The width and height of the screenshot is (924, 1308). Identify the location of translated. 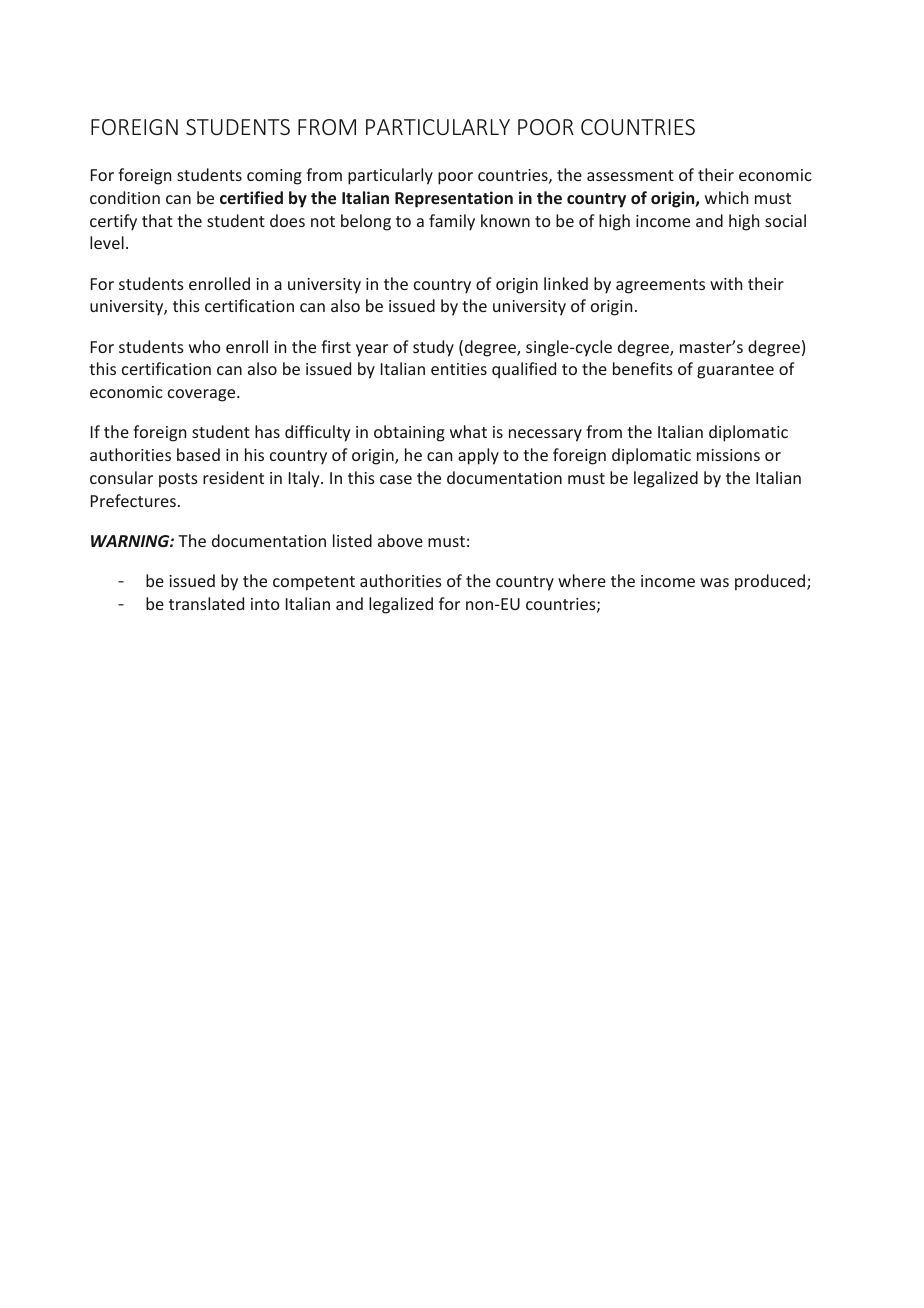
(206, 603).
